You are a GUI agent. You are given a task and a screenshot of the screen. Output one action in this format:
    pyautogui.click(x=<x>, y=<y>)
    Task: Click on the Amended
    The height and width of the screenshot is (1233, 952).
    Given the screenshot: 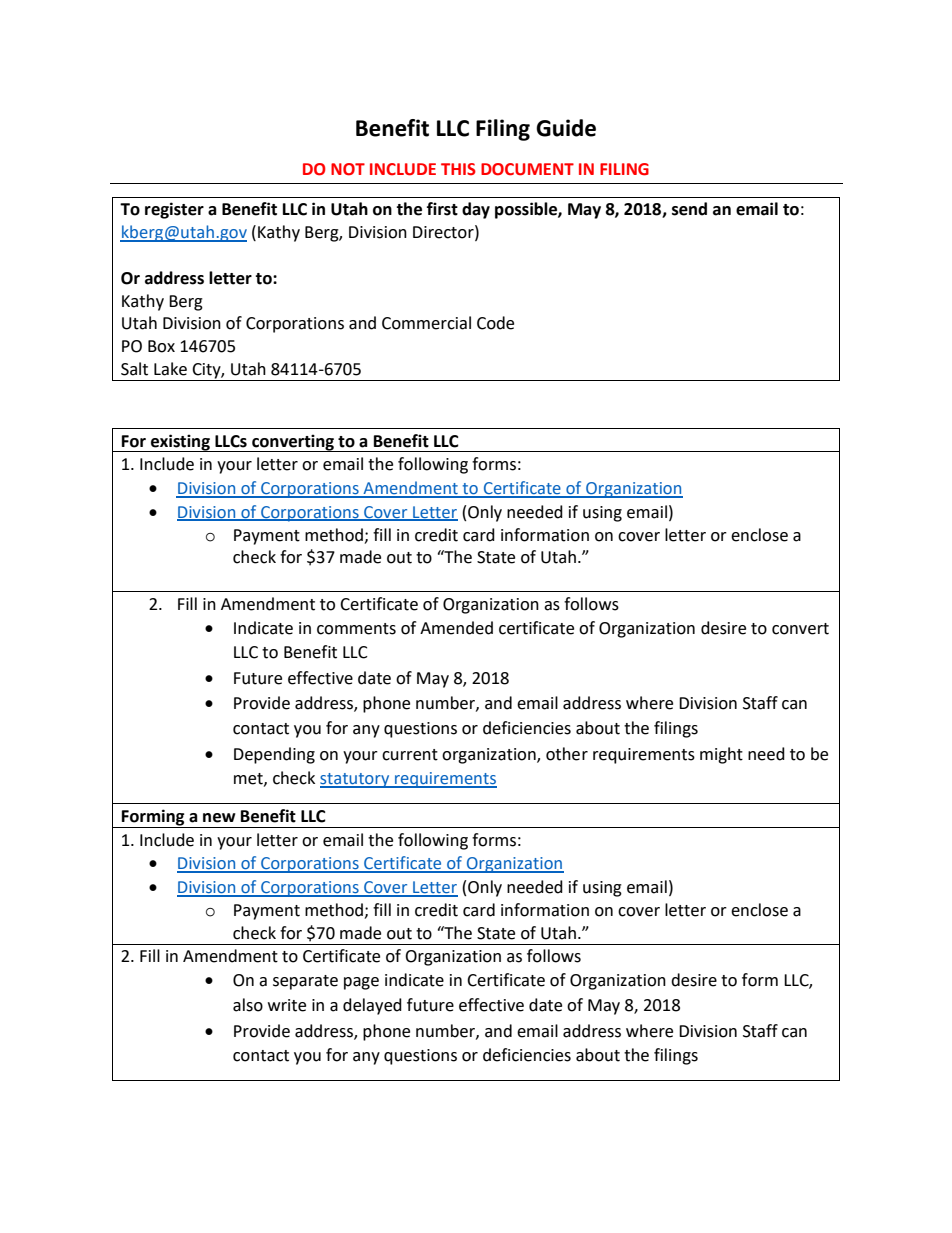 What is the action you would take?
    pyautogui.click(x=456, y=628)
